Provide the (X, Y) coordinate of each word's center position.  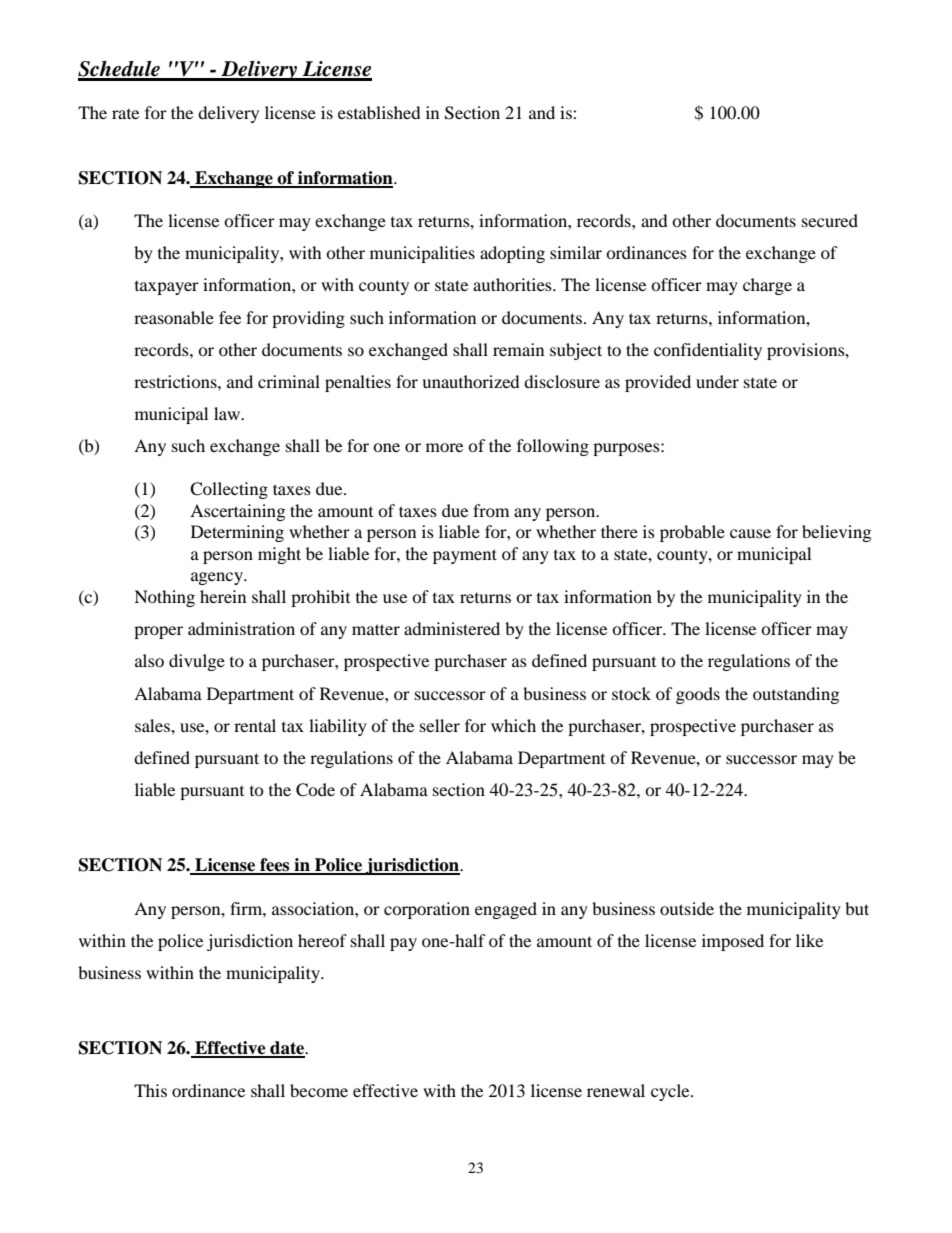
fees (275, 866)
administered (452, 628)
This (150, 1090)
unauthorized (471, 381)
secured (830, 220)
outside (687, 908)
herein (223, 596)
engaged (506, 910)
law (228, 413)
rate (125, 114)
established (379, 112)
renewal (616, 1090)
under (717, 381)
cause (750, 533)
